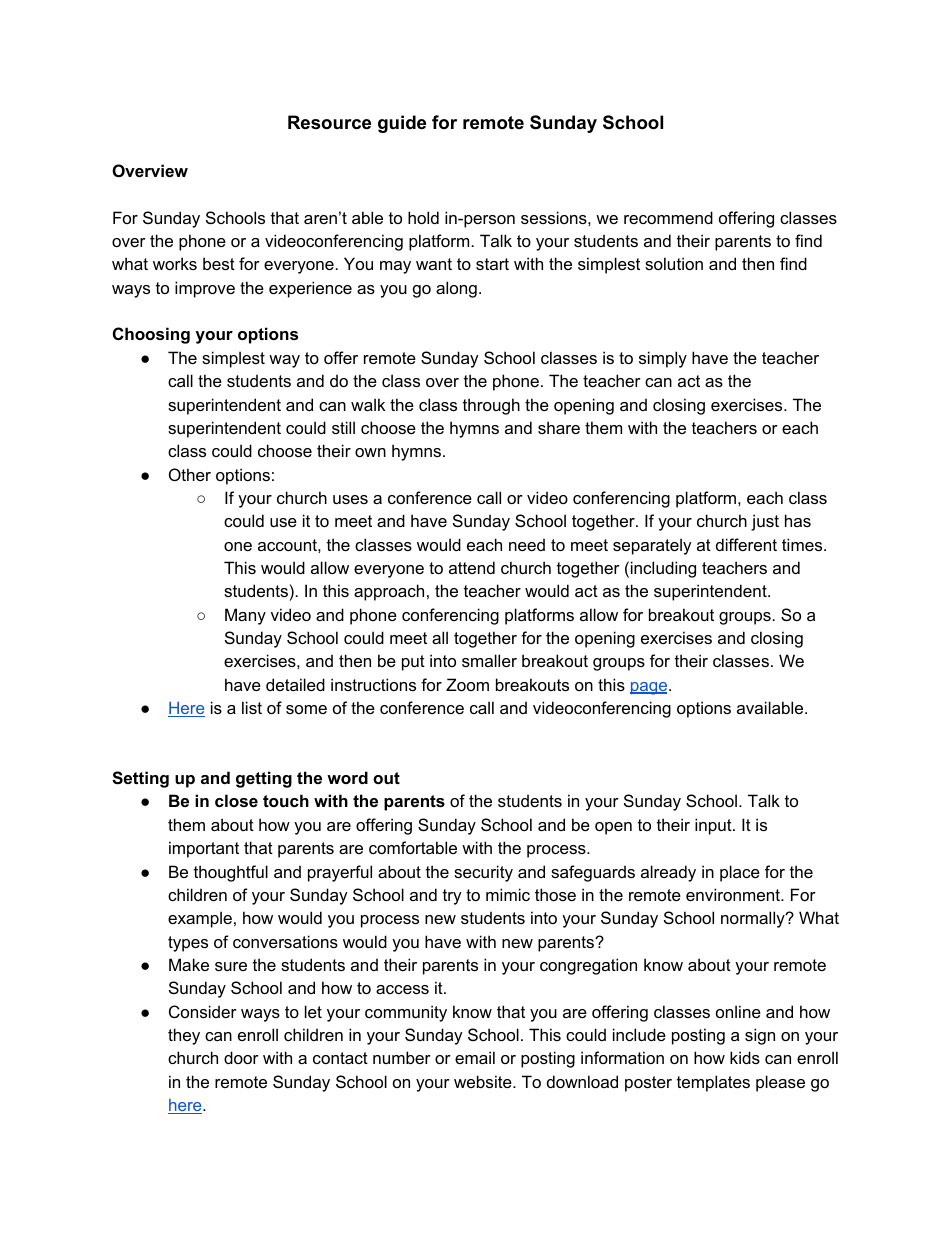 The image size is (952, 1233). Describe the element at coordinates (483, 873) in the page. I see `security` at that location.
